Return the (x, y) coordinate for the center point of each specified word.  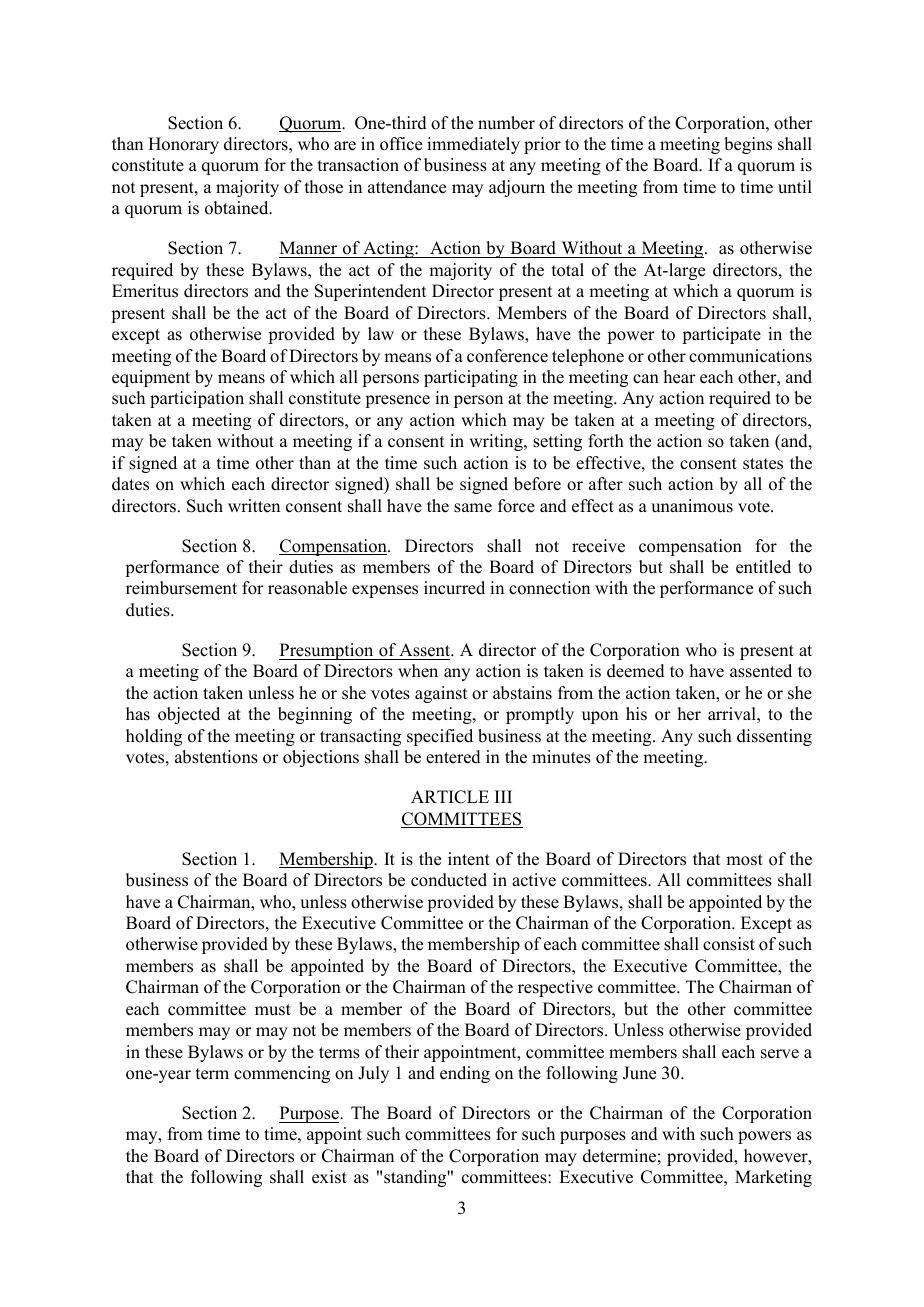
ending (465, 1074)
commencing (282, 1074)
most (744, 860)
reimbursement (181, 588)
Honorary (183, 145)
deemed (636, 671)
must (273, 1010)
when (418, 671)
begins (748, 145)
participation (197, 399)
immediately (473, 145)
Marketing (773, 1178)
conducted (449, 880)
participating (471, 378)
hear (679, 377)
